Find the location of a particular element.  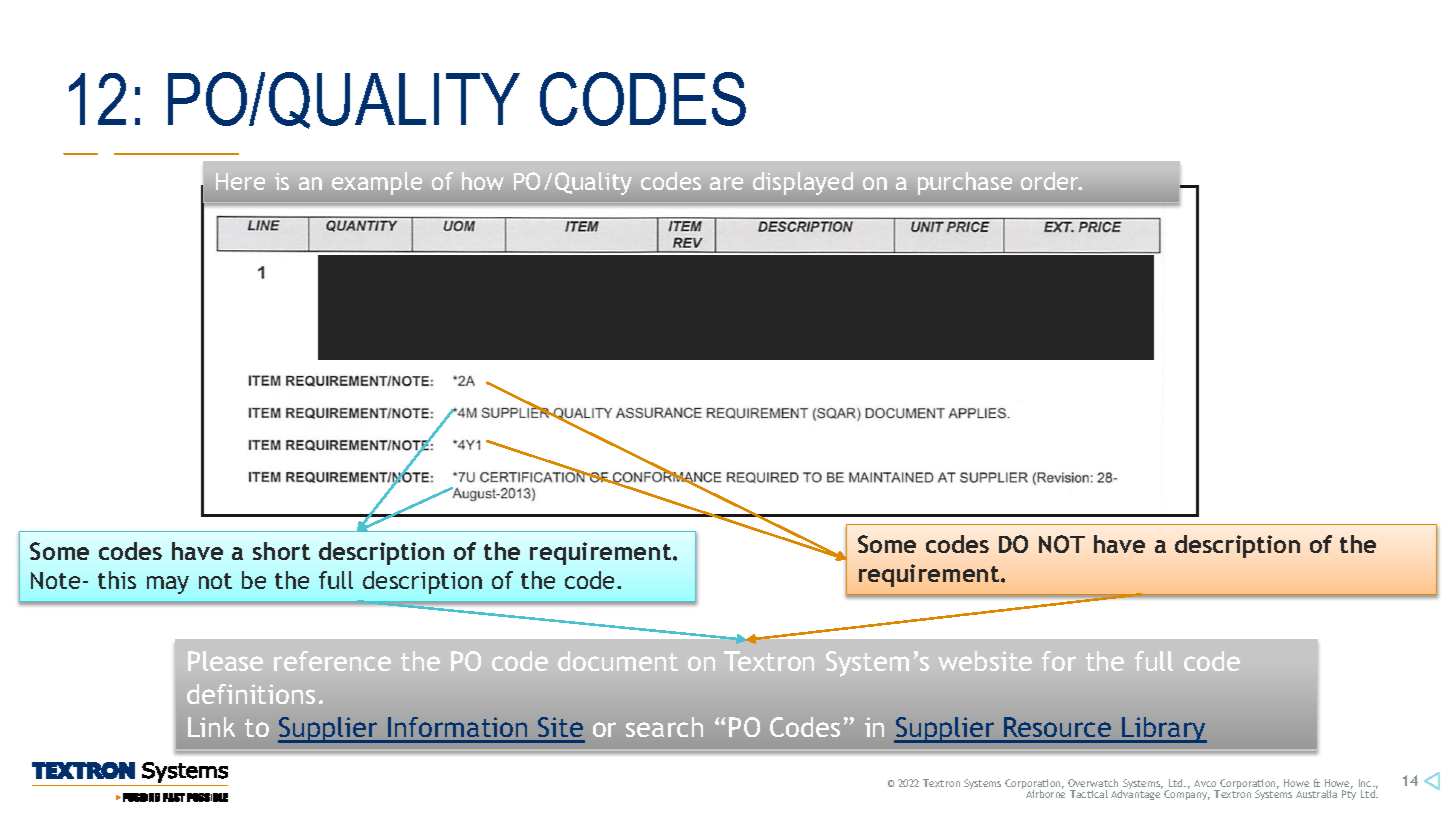

are is located at coordinates (726, 183).
